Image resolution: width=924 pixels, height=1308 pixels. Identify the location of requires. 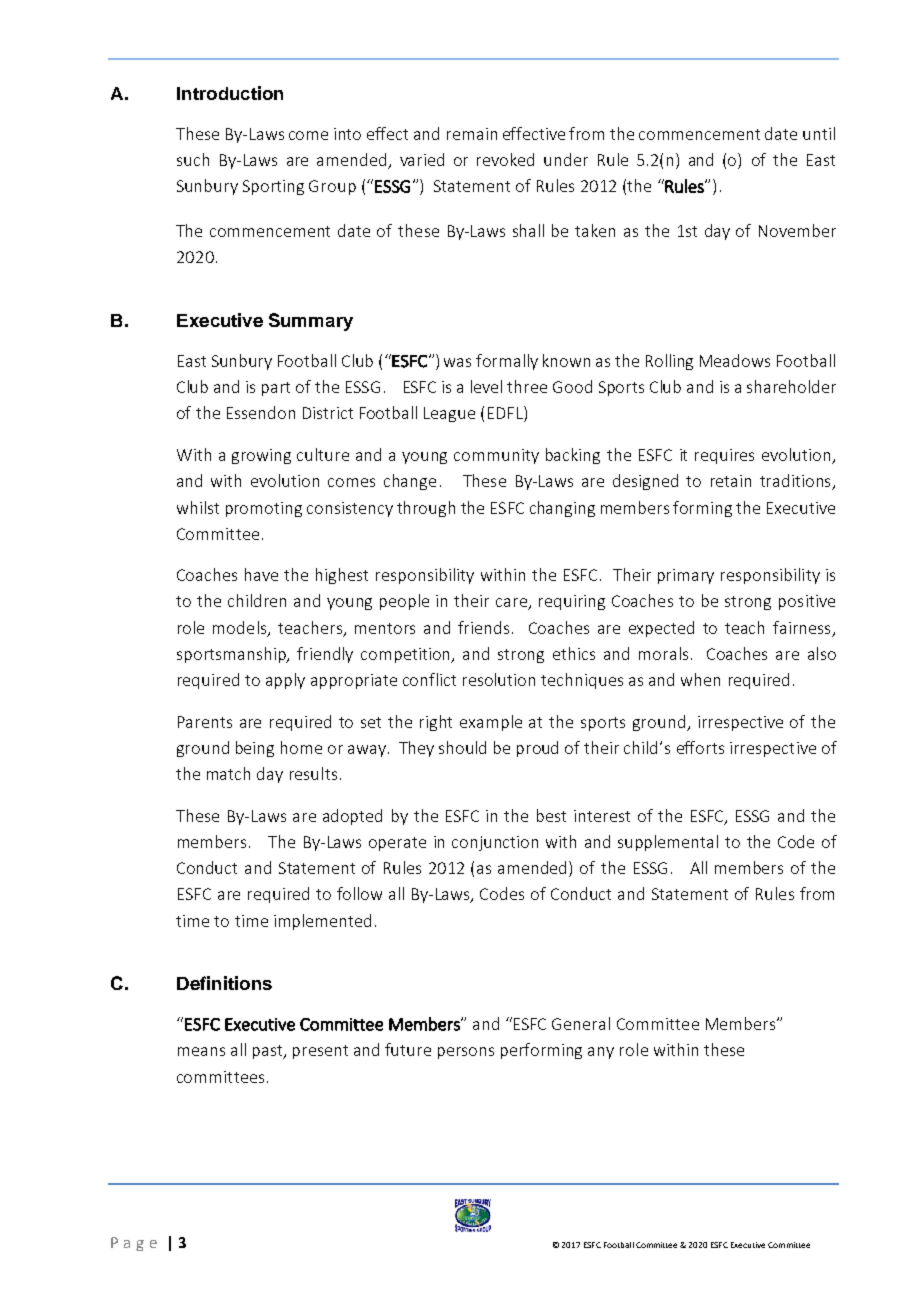
(724, 456).
